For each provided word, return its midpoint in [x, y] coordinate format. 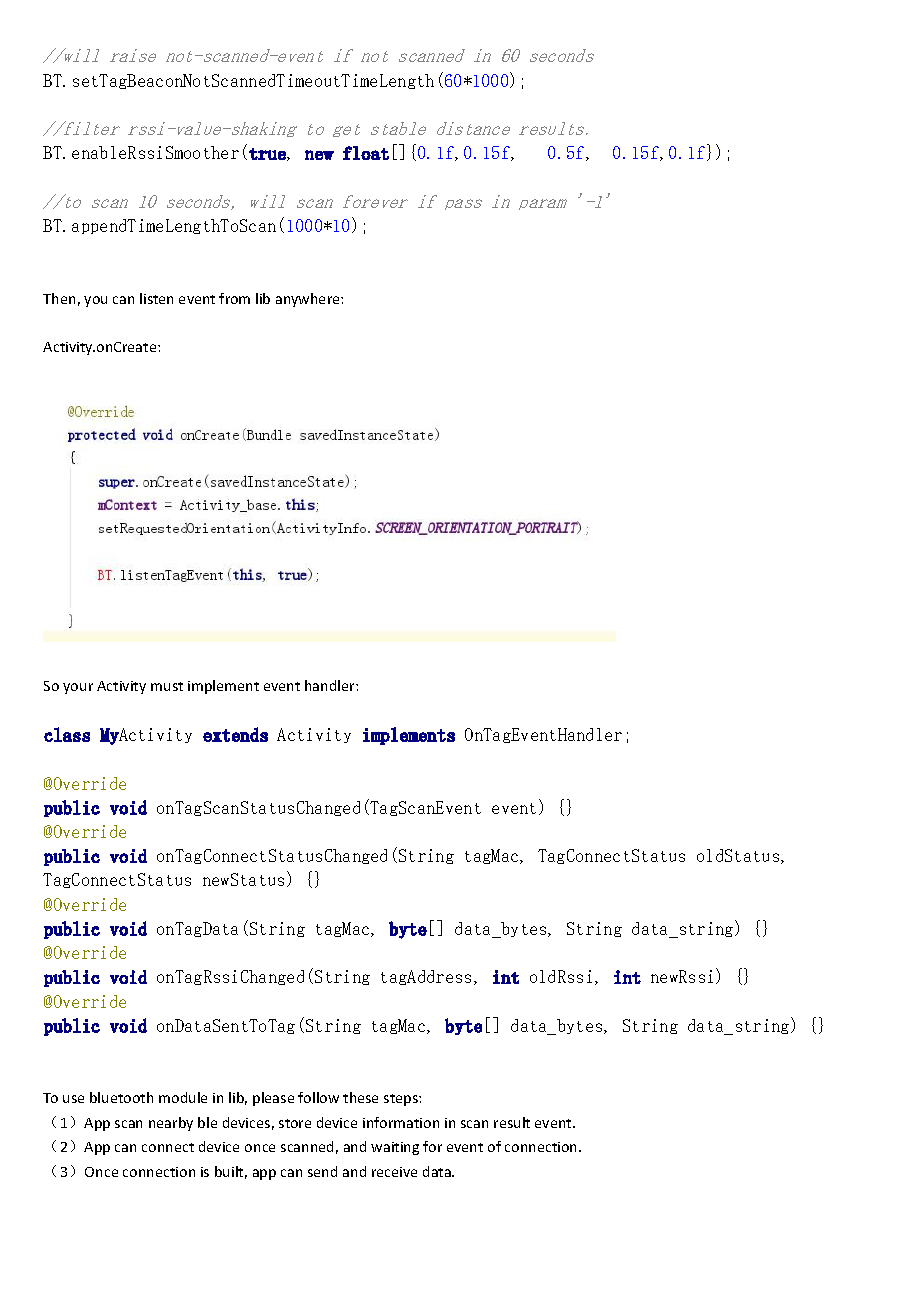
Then [59, 298]
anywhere [309, 300]
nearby [171, 1124]
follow [318, 1097]
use [73, 1099]
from [234, 298]
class [67, 734]
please [273, 1099]
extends [235, 734]
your [78, 688]
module [183, 1097]
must [167, 686]
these [360, 1097]
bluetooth [121, 1097]
